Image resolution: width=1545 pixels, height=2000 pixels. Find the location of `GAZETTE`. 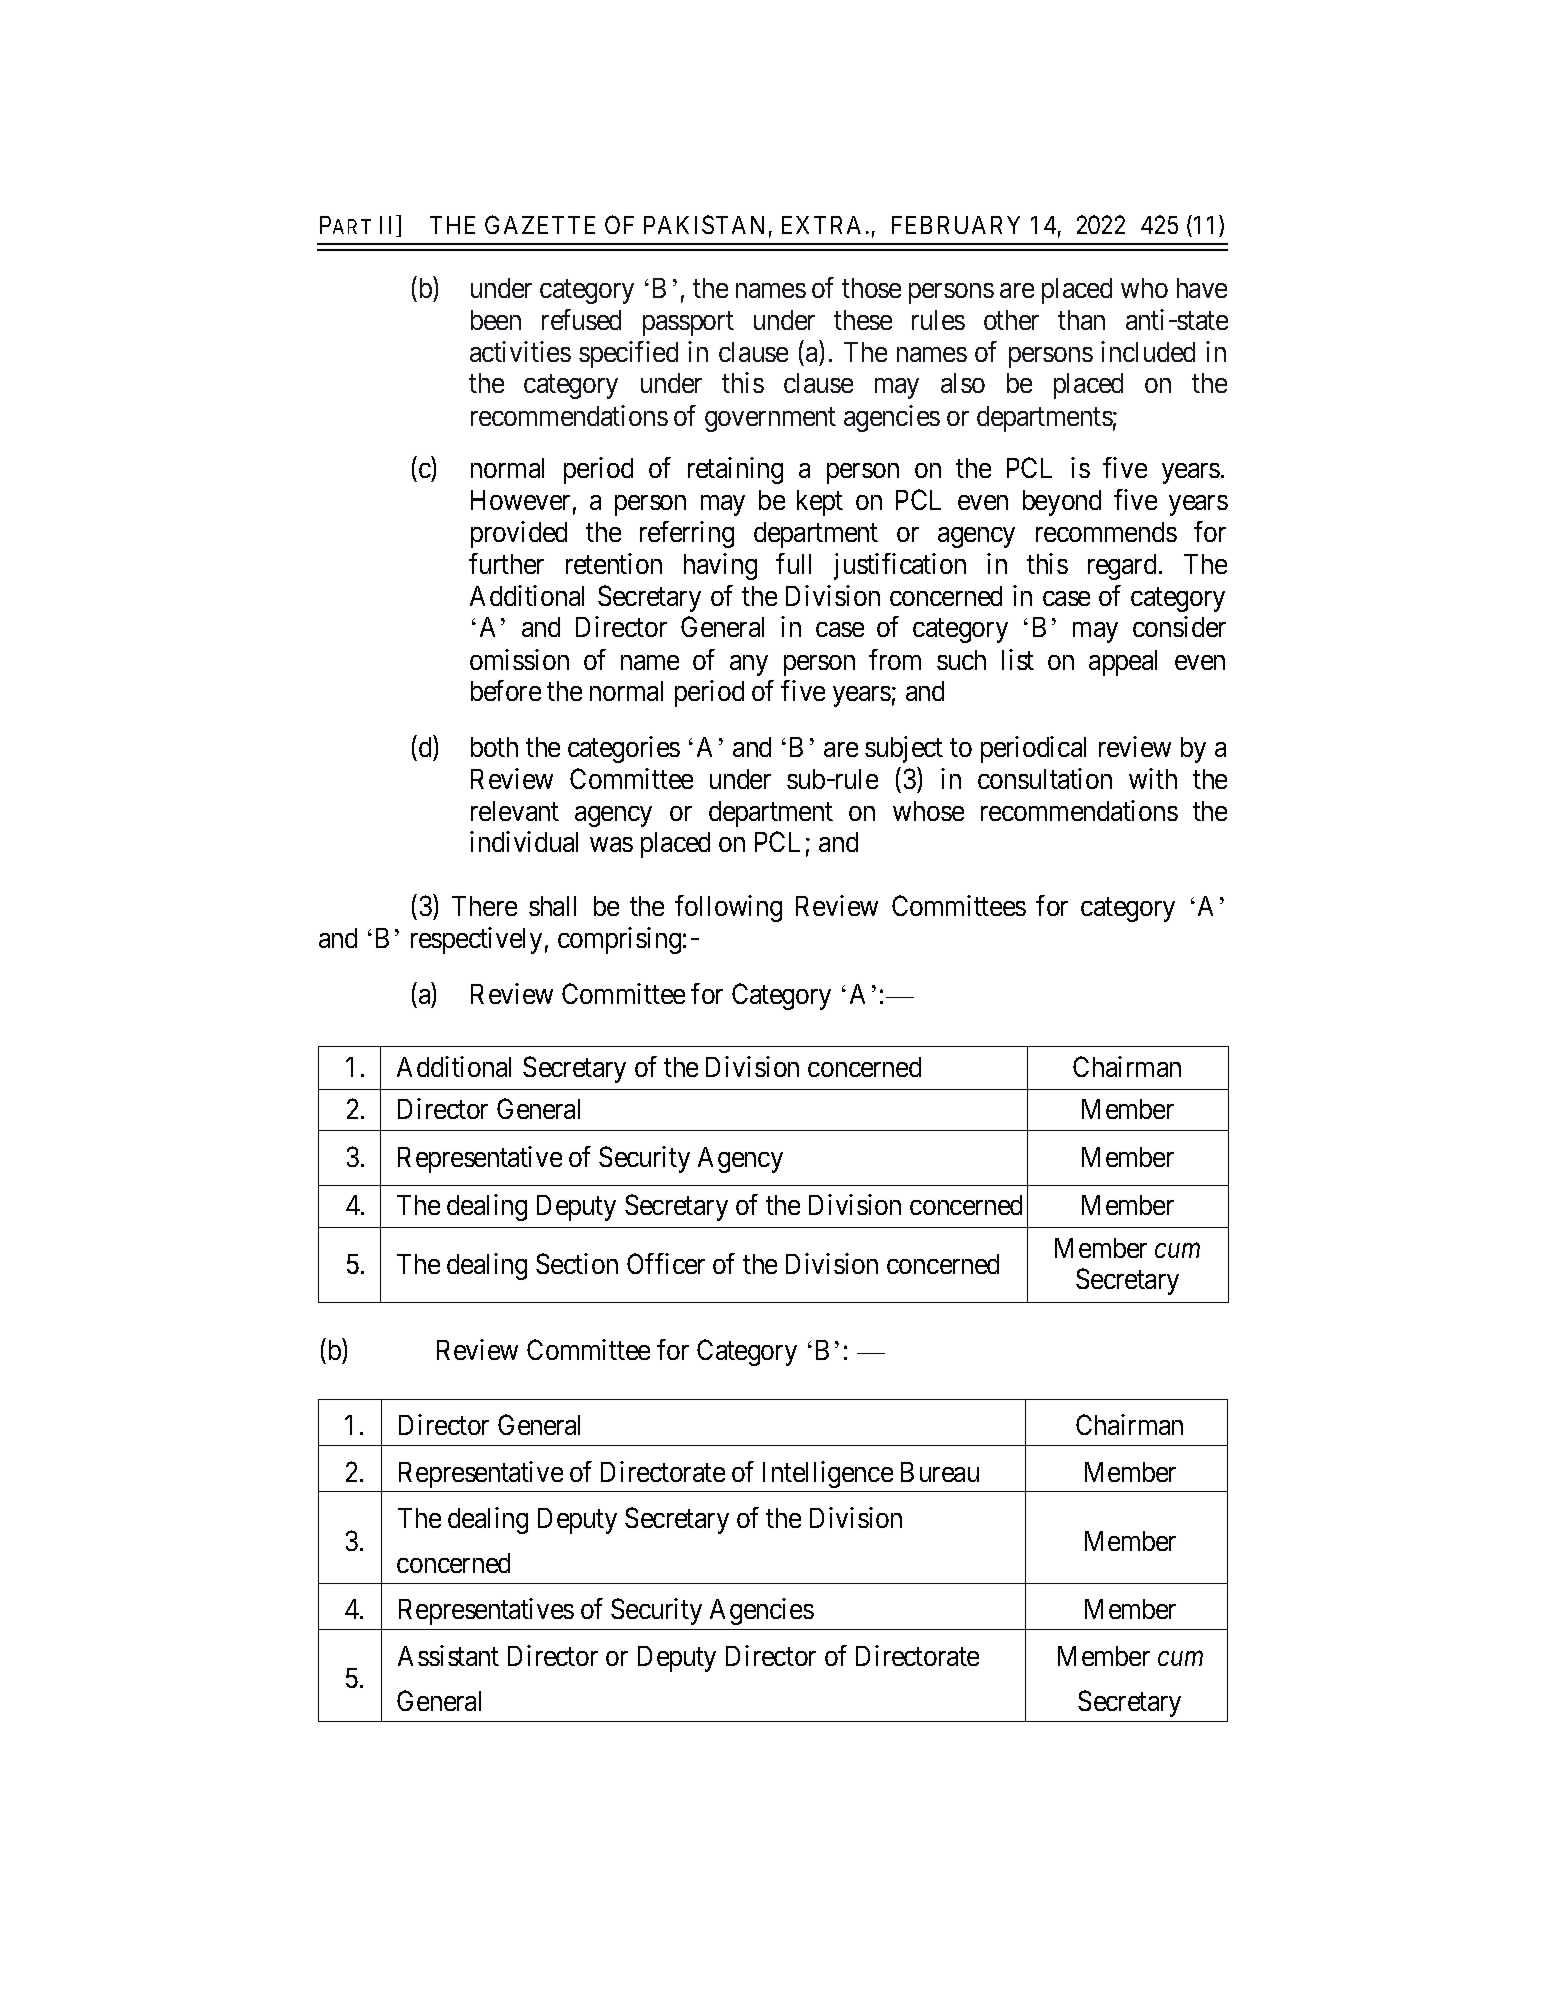

GAZETTE is located at coordinates (540, 224).
